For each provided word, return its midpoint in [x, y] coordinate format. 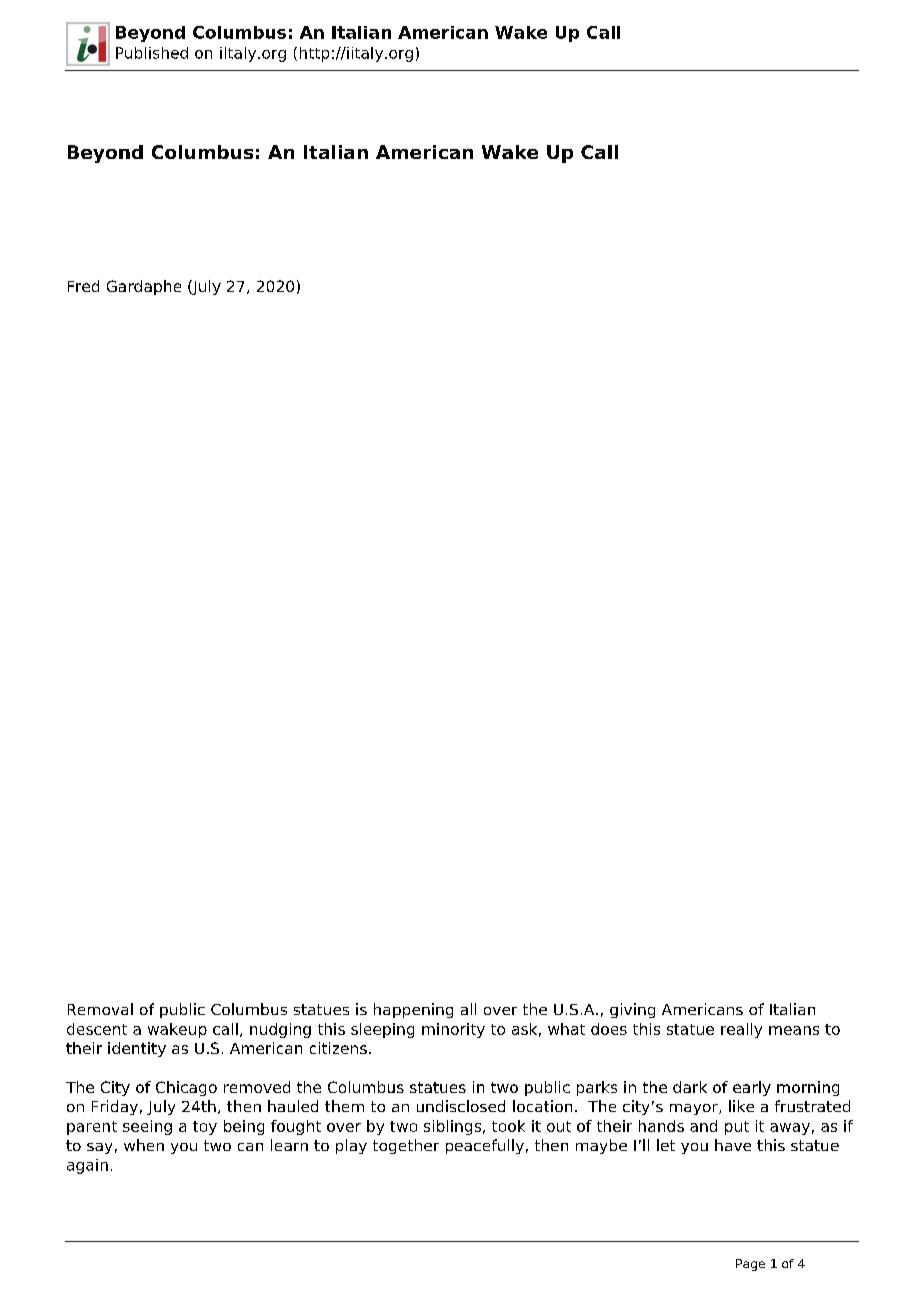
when [144, 1145]
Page [750, 1265]
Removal [100, 1009]
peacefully [485, 1146]
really [741, 1030]
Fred [83, 286]
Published [152, 53]
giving [632, 1010]
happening [413, 1010]
